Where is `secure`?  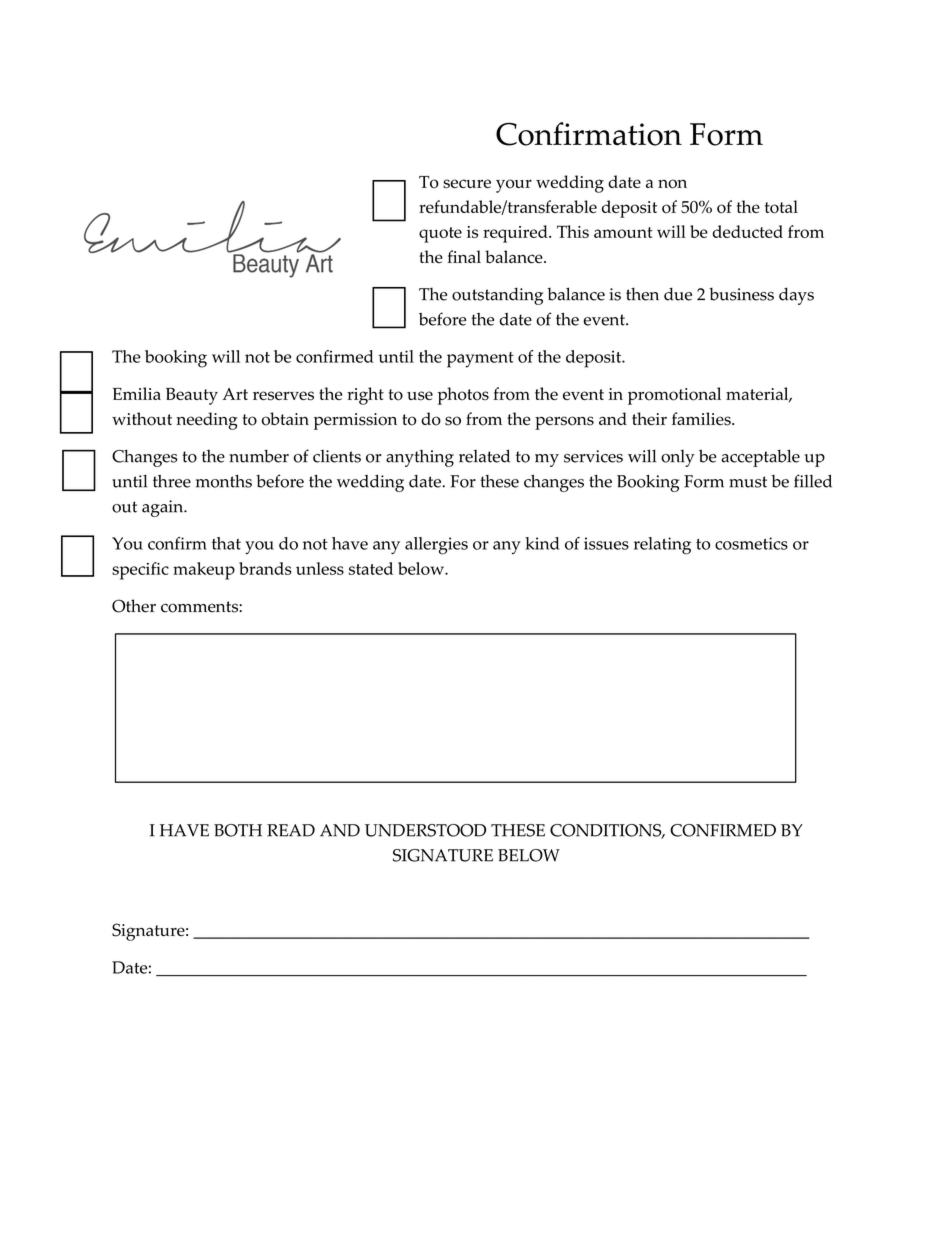
secure is located at coordinates (467, 184).
